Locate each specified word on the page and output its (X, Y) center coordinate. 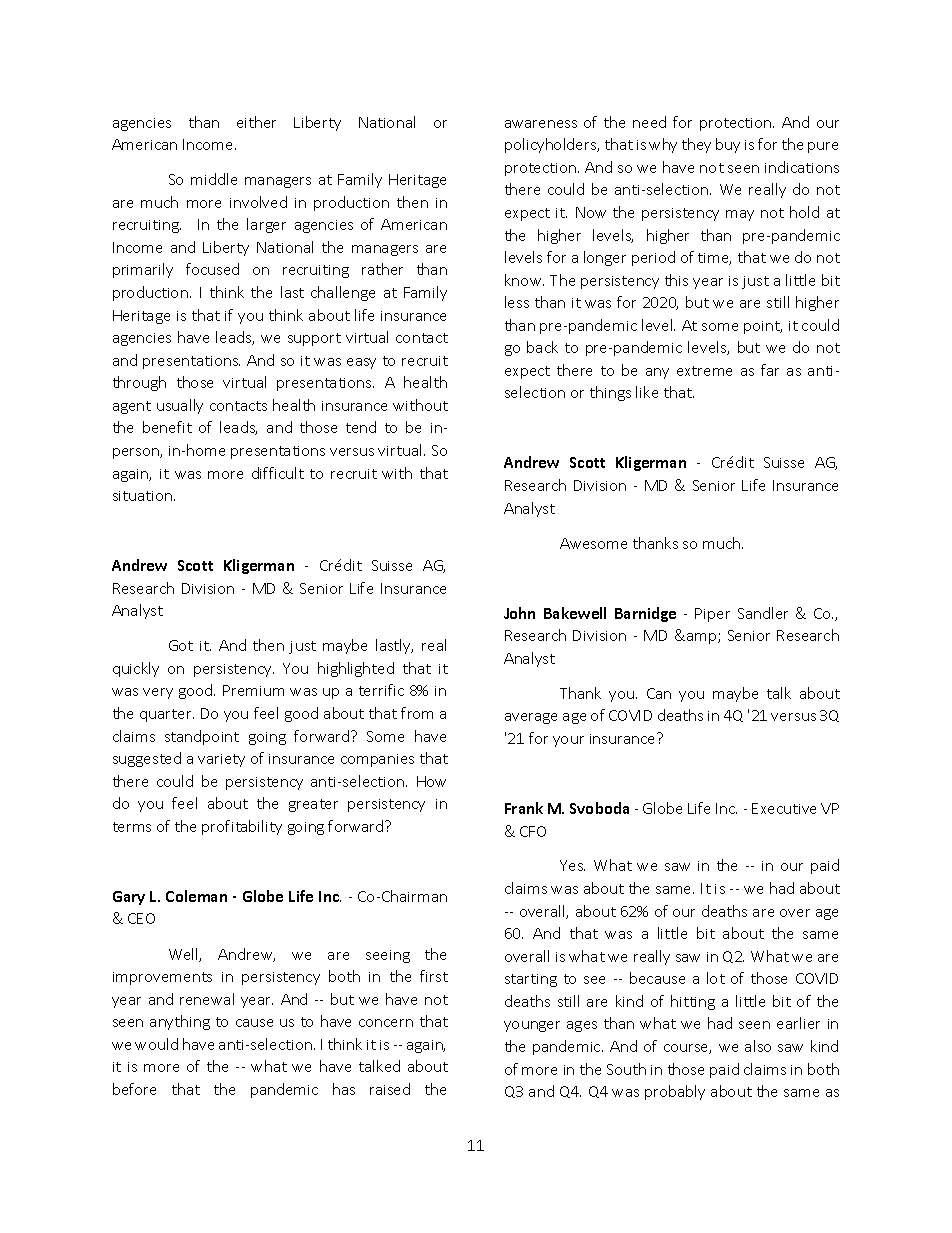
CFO (533, 831)
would (156, 1044)
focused (212, 269)
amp (703, 638)
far (770, 370)
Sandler (763, 613)
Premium (253, 690)
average (531, 718)
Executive (784, 808)
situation (144, 496)
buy (728, 145)
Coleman (196, 896)
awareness (541, 124)
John (519, 613)
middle (214, 179)
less (517, 302)
